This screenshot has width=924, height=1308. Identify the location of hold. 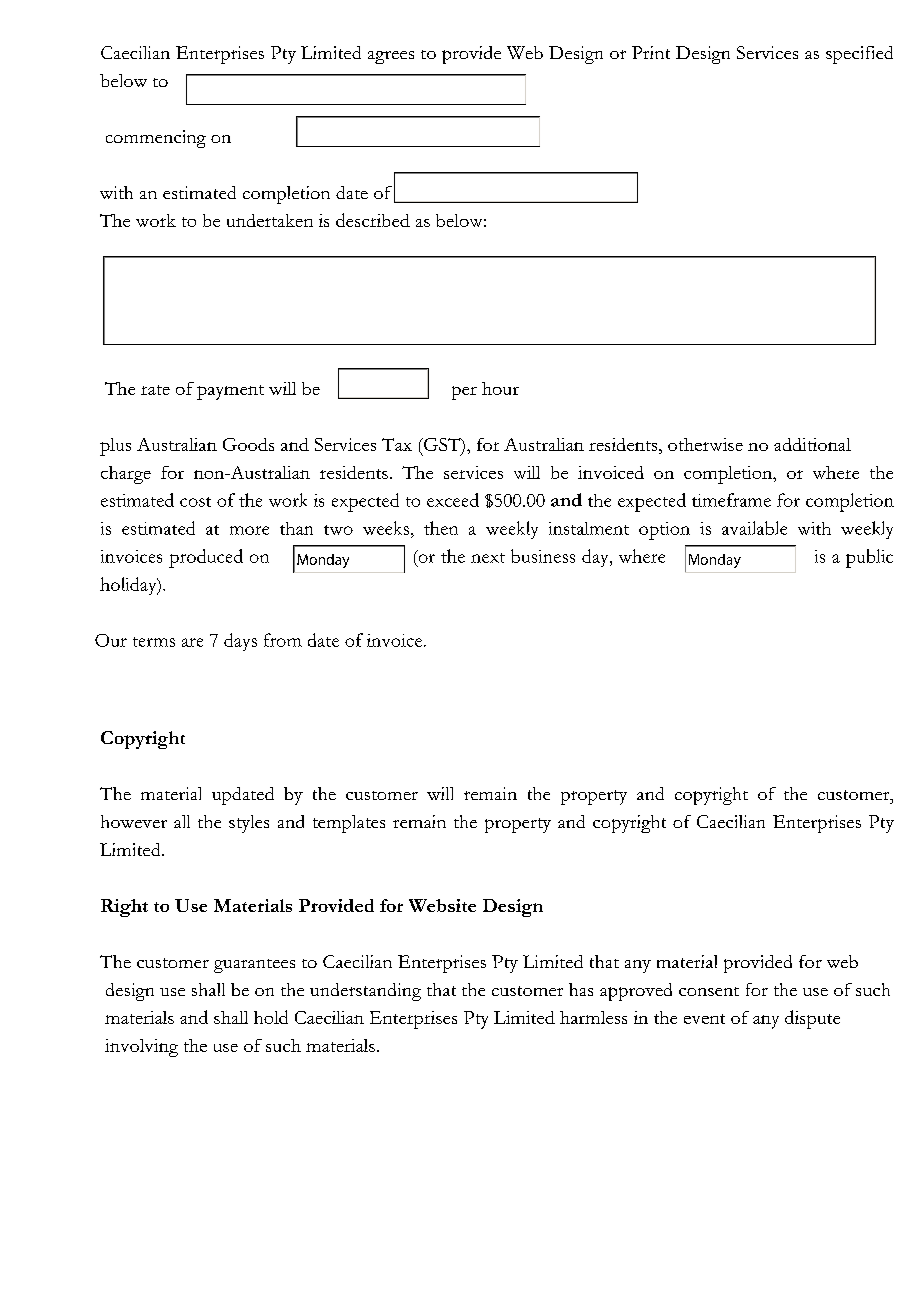
(271, 1017).
